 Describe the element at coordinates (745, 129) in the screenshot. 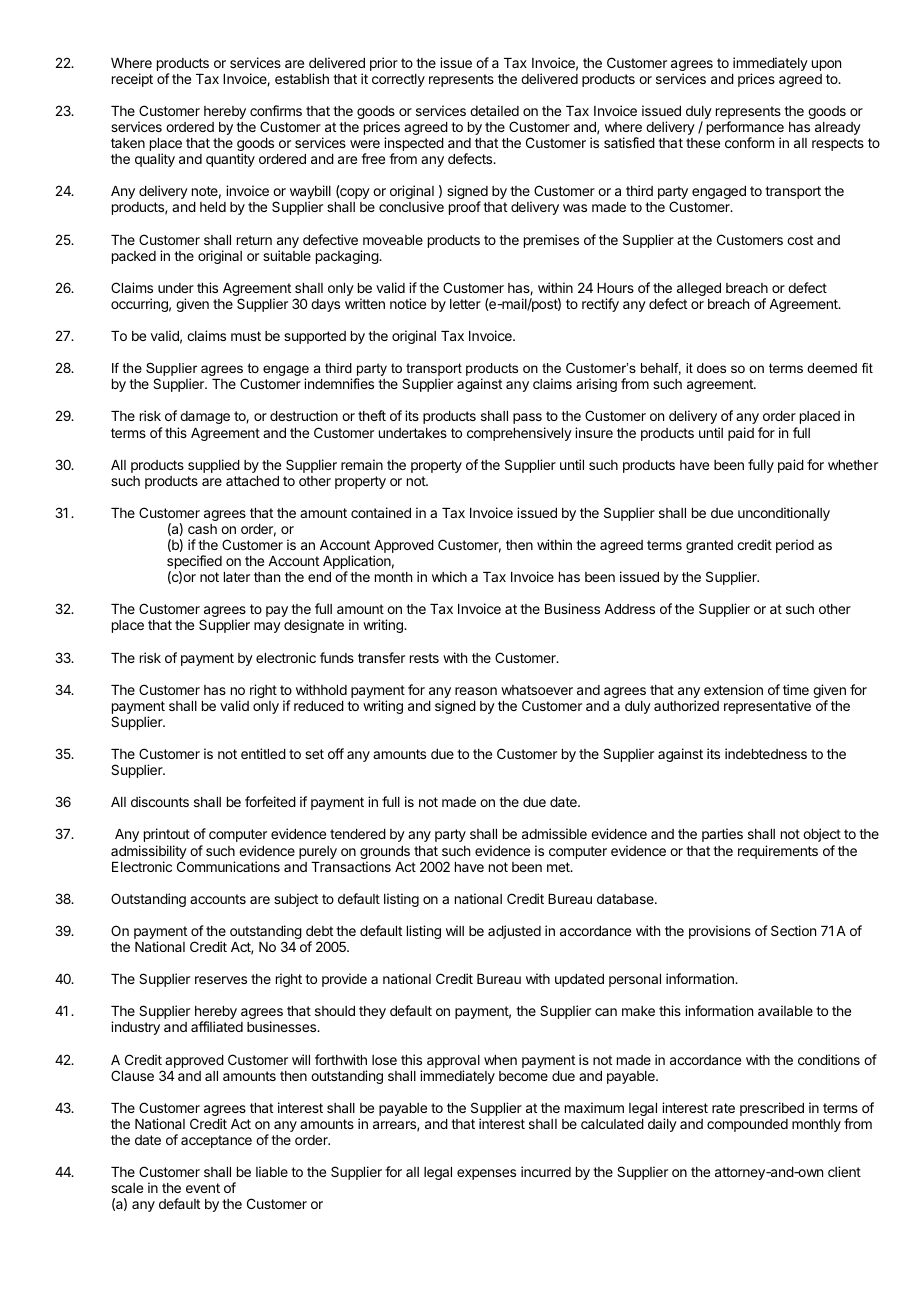

I see `performance` at that location.
